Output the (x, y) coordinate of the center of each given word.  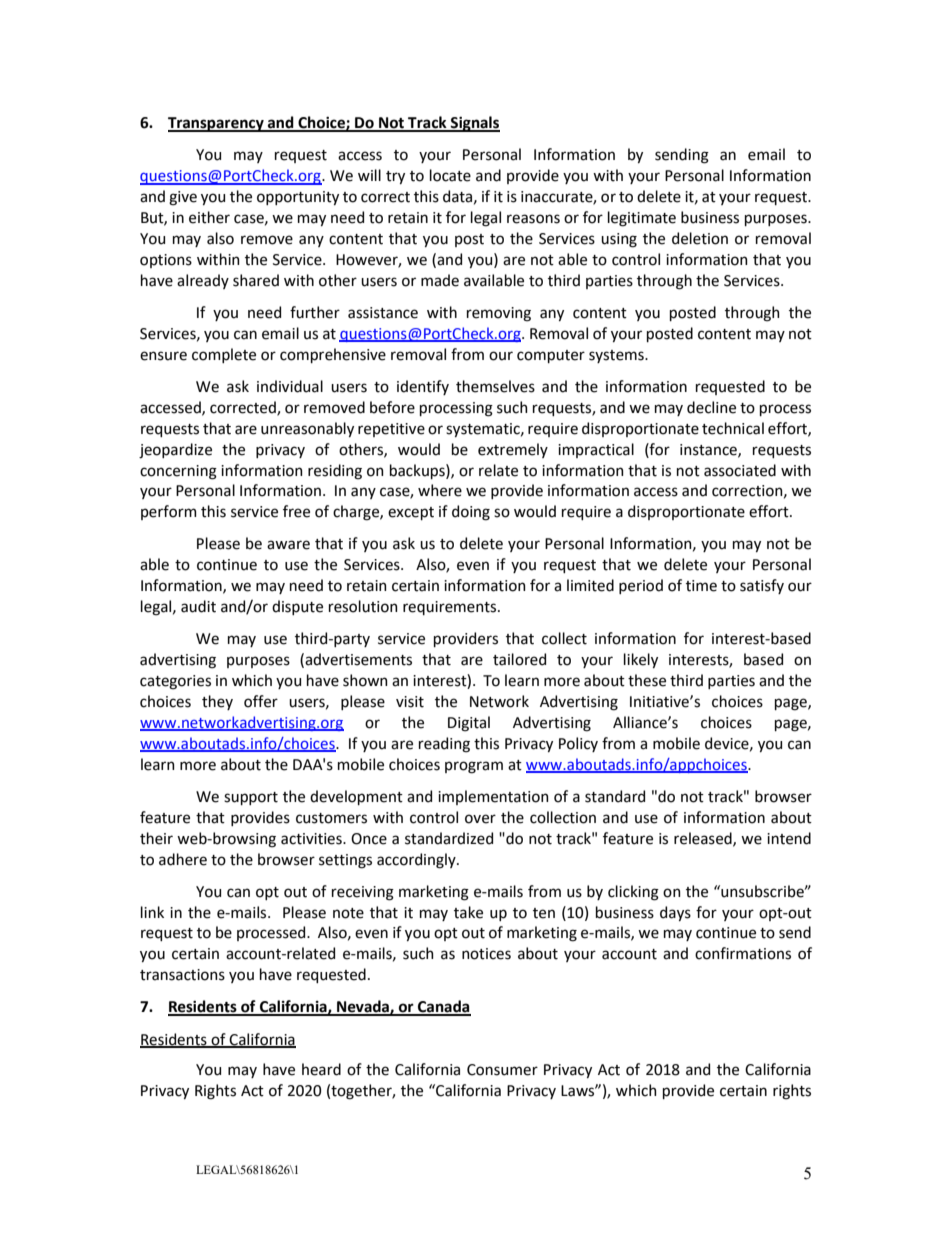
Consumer (502, 1070)
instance (709, 450)
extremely (513, 450)
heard (321, 1069)
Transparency (217, 124)
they (217, 702)
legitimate (642, 219)
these (647, 680)
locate (450, 175)
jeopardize (175, 450)
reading (444, 745)
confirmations (743, 953)
